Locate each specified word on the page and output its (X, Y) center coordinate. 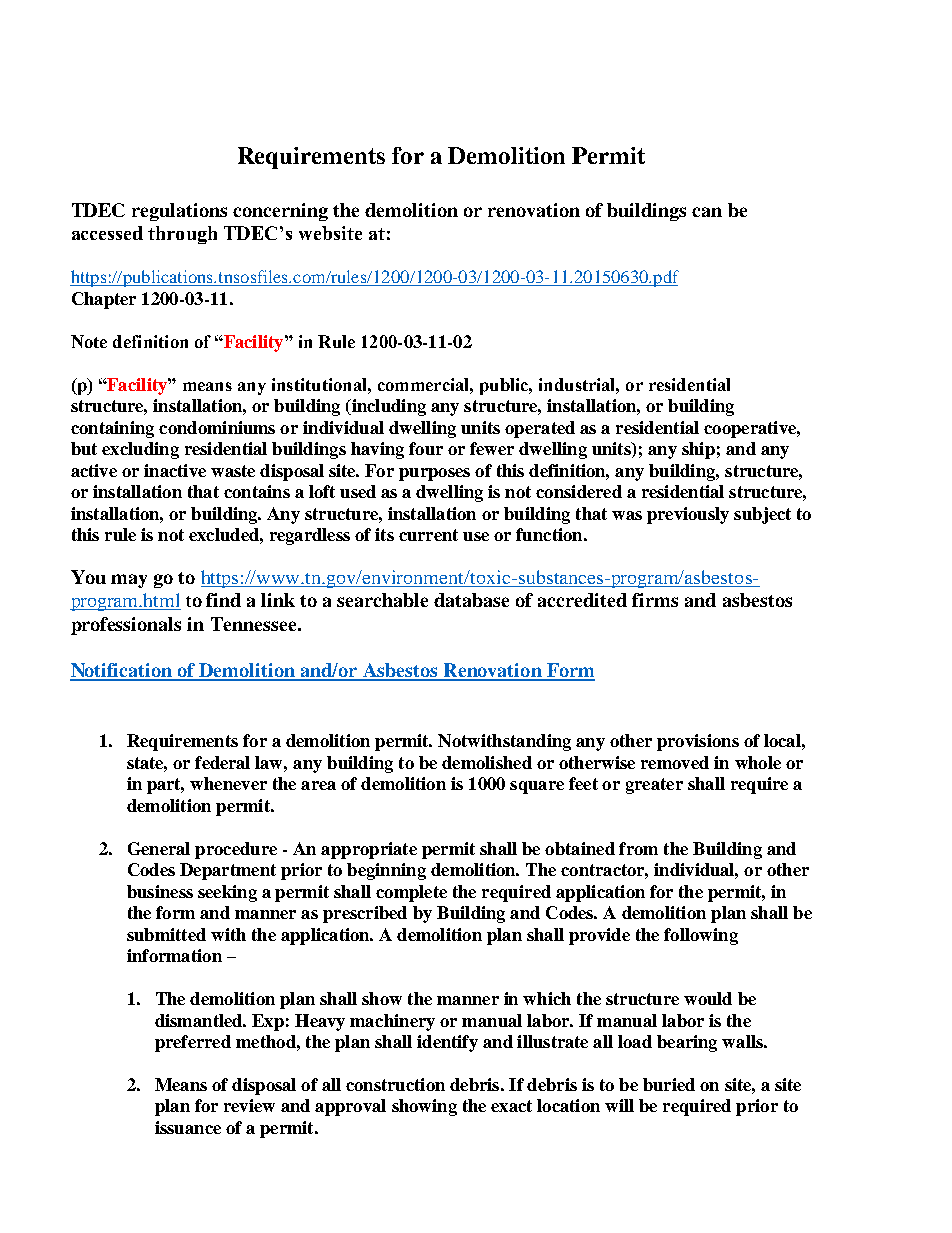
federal (222, 762)
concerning (280, 212)
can (707, 212)
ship (698, 450)
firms (655, 600)
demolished (487, 762)
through (182, 235)
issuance (188, 1127)
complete (411, 893)
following (701, 936)
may (129, 581)
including (387, 407)
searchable (382, 600)
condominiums (217, 427)
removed (675, 762)
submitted (166, 934)
